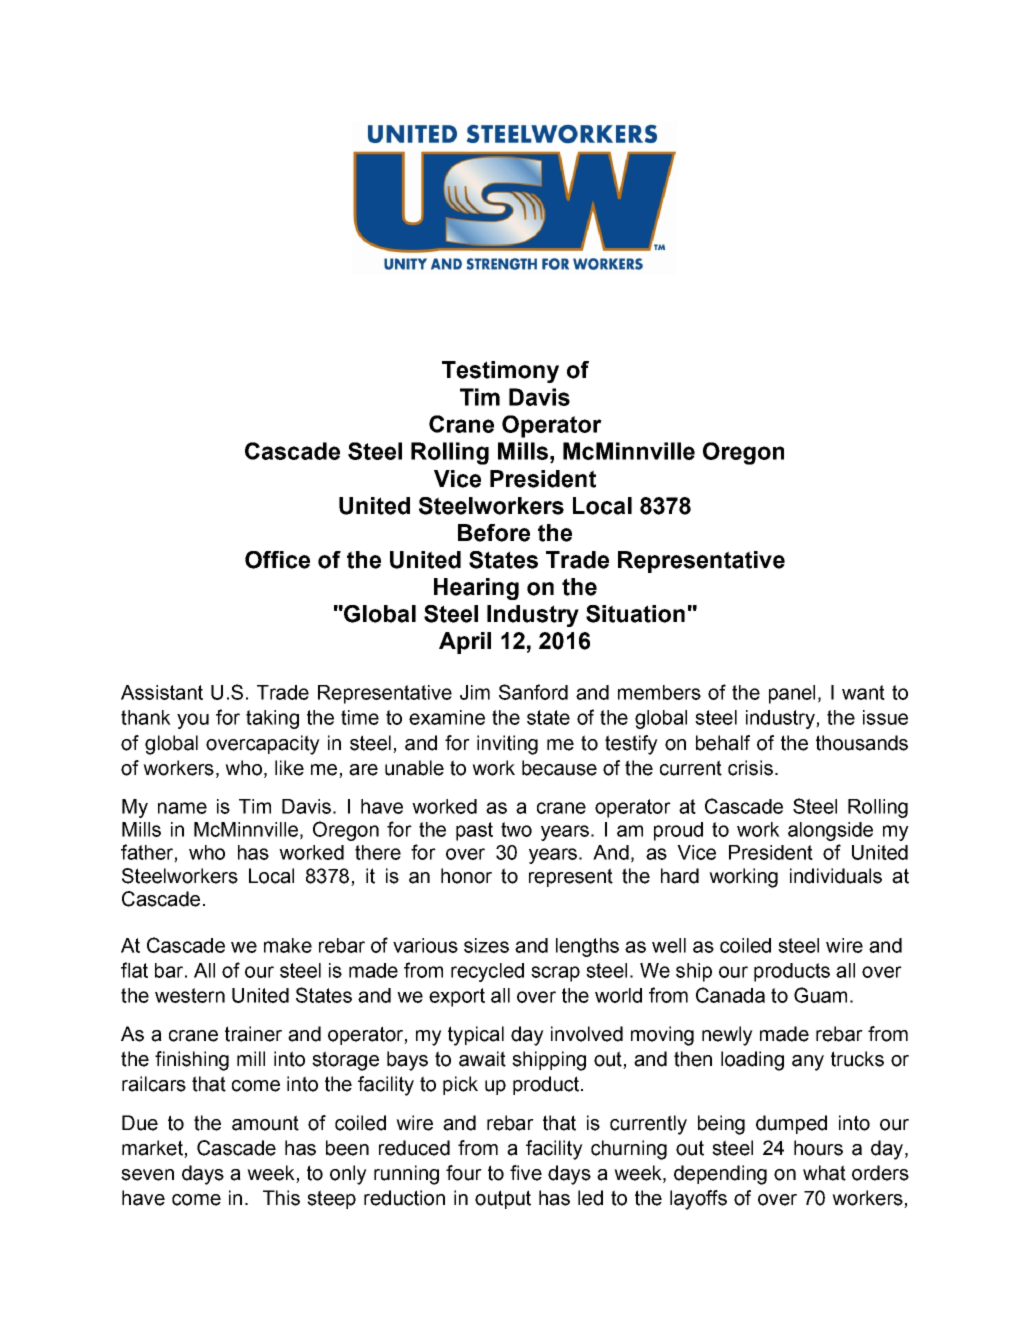  Describe the element at coordinates (792, 694) in the screenshot. I see `panel` at that location.
